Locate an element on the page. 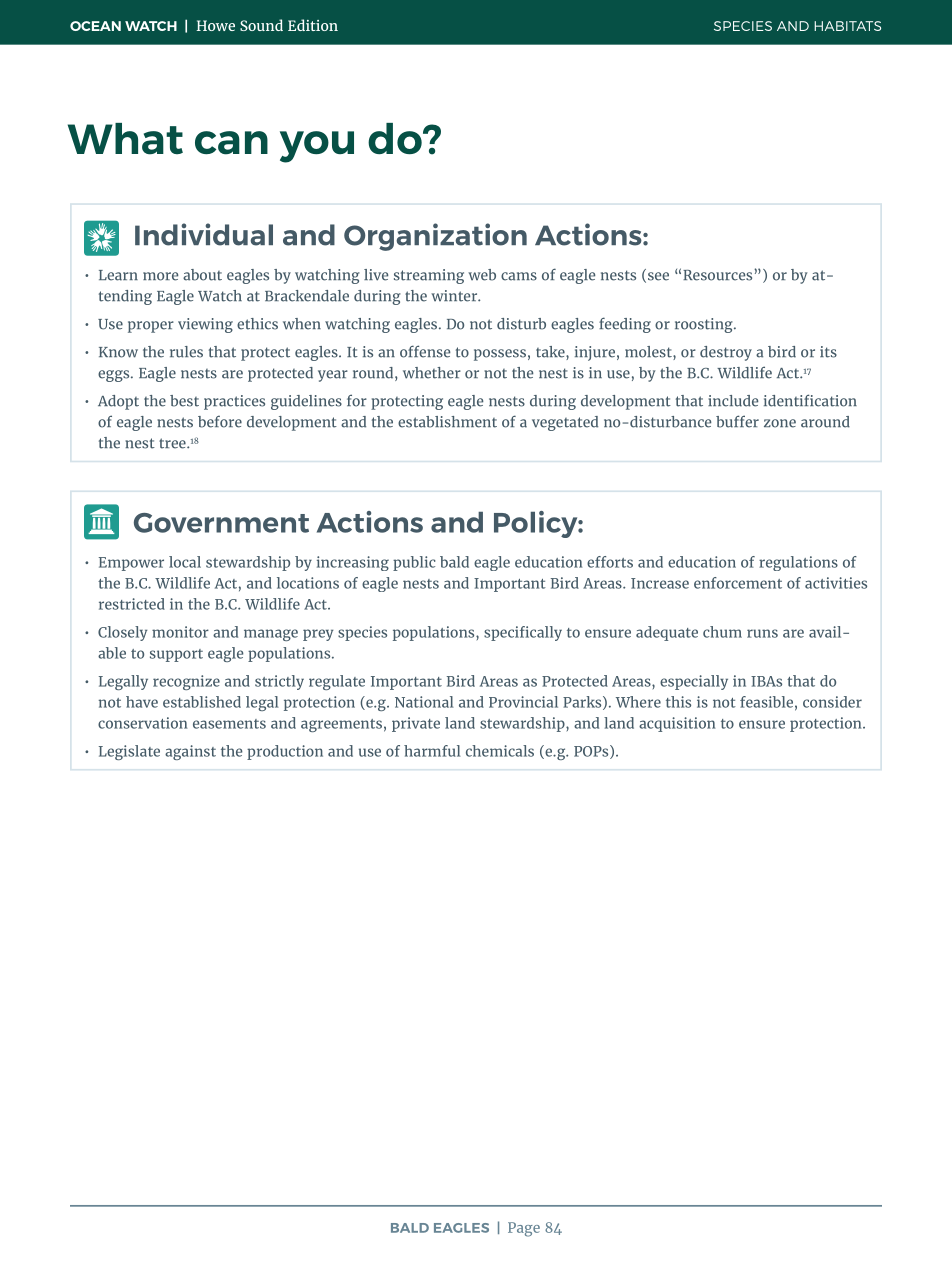 The image size is (952, 1261). Edition is located at coordinates (313, 25).
